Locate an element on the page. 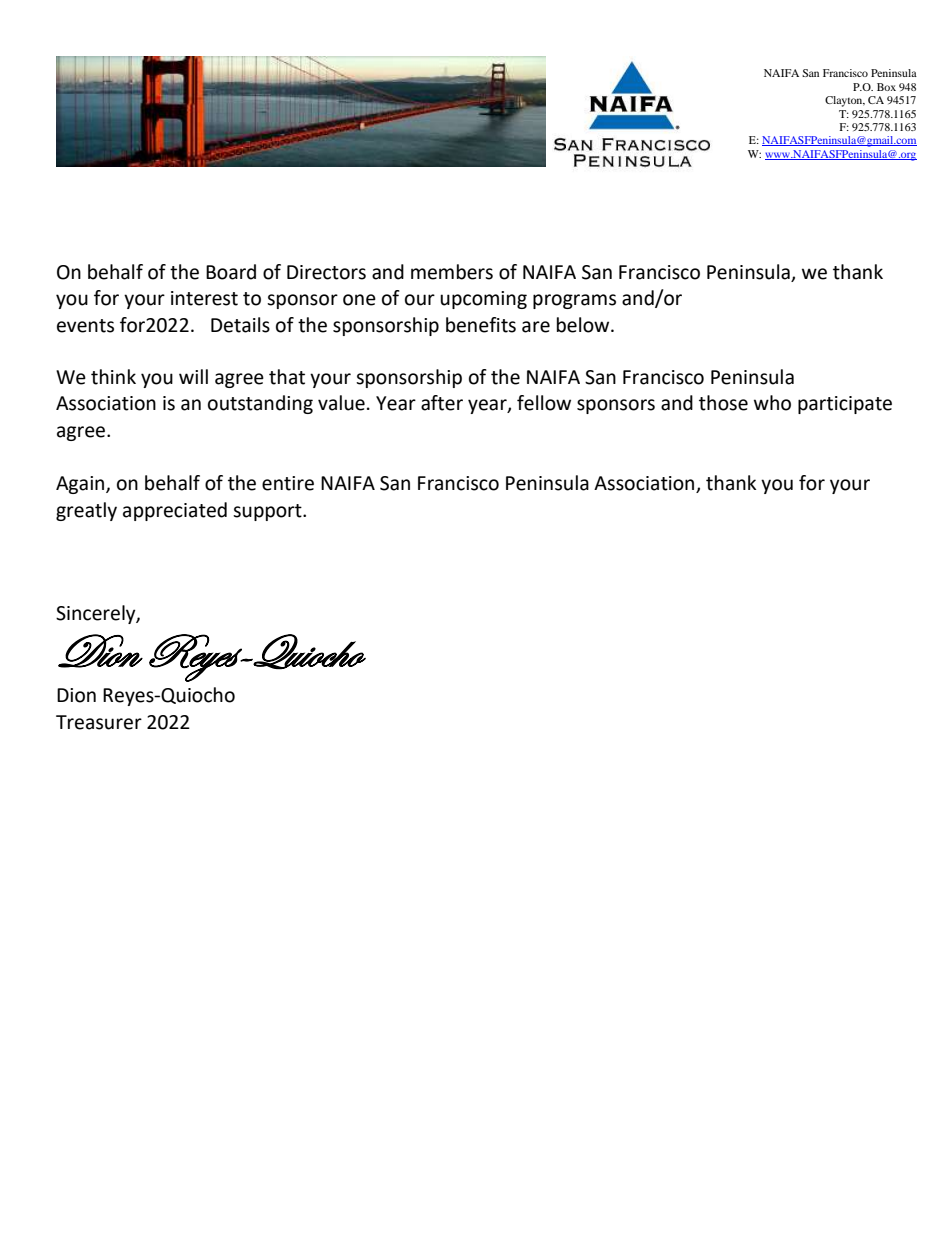 This image has height=1233, width=952. Treasurer is located at coordinates (99, 722).
